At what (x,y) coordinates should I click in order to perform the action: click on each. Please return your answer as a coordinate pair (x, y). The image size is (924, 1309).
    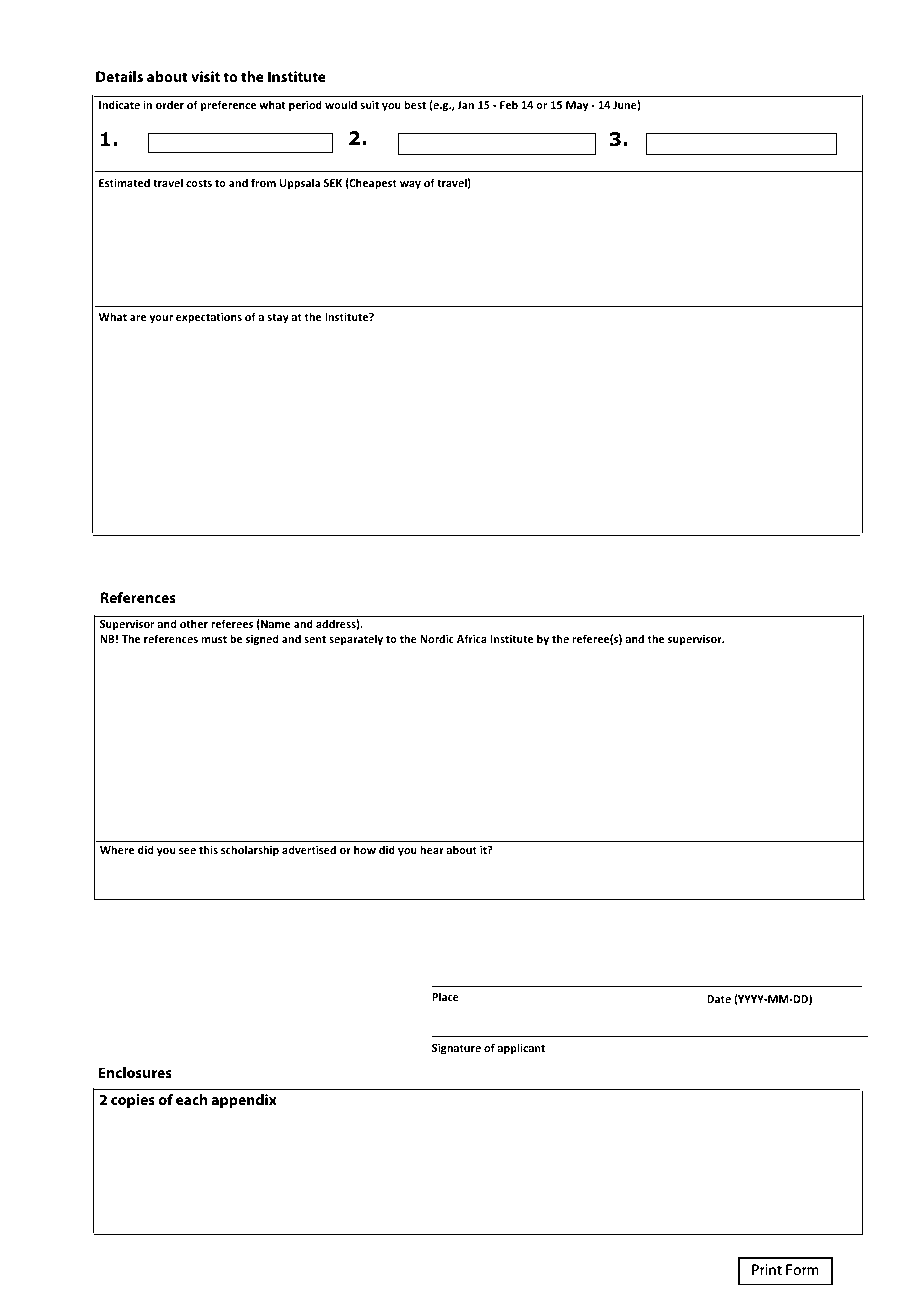
    Looking at the image, I should click on (191, 1099).
